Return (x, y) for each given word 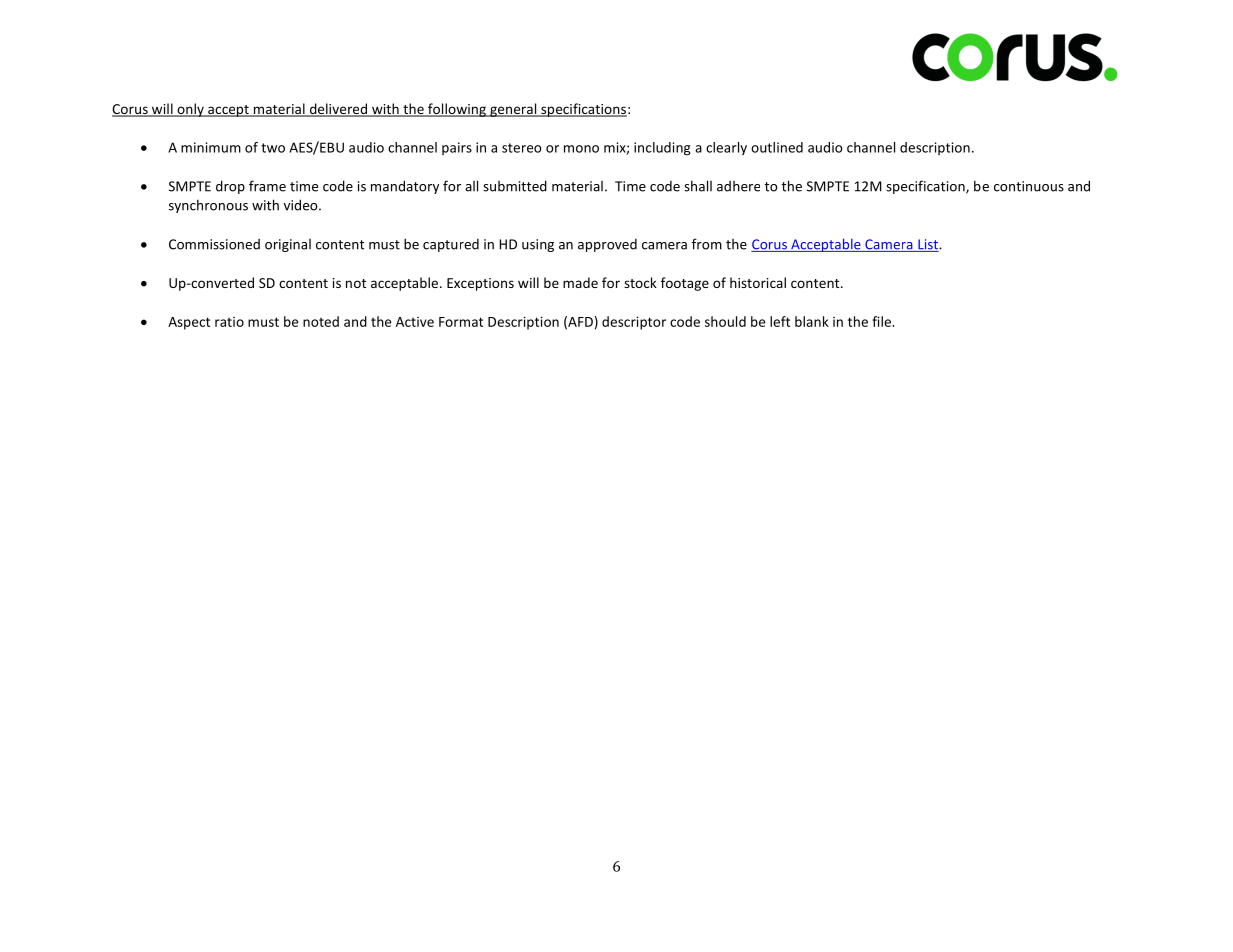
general (513, 110)
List (928, 245)
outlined (777, 147)
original (288, 245)
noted (321, 321)
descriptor (634, 323)
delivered (338, 109)
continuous (1029, 186)
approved (607, 245)
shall (698, 186)
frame (267, 186)
